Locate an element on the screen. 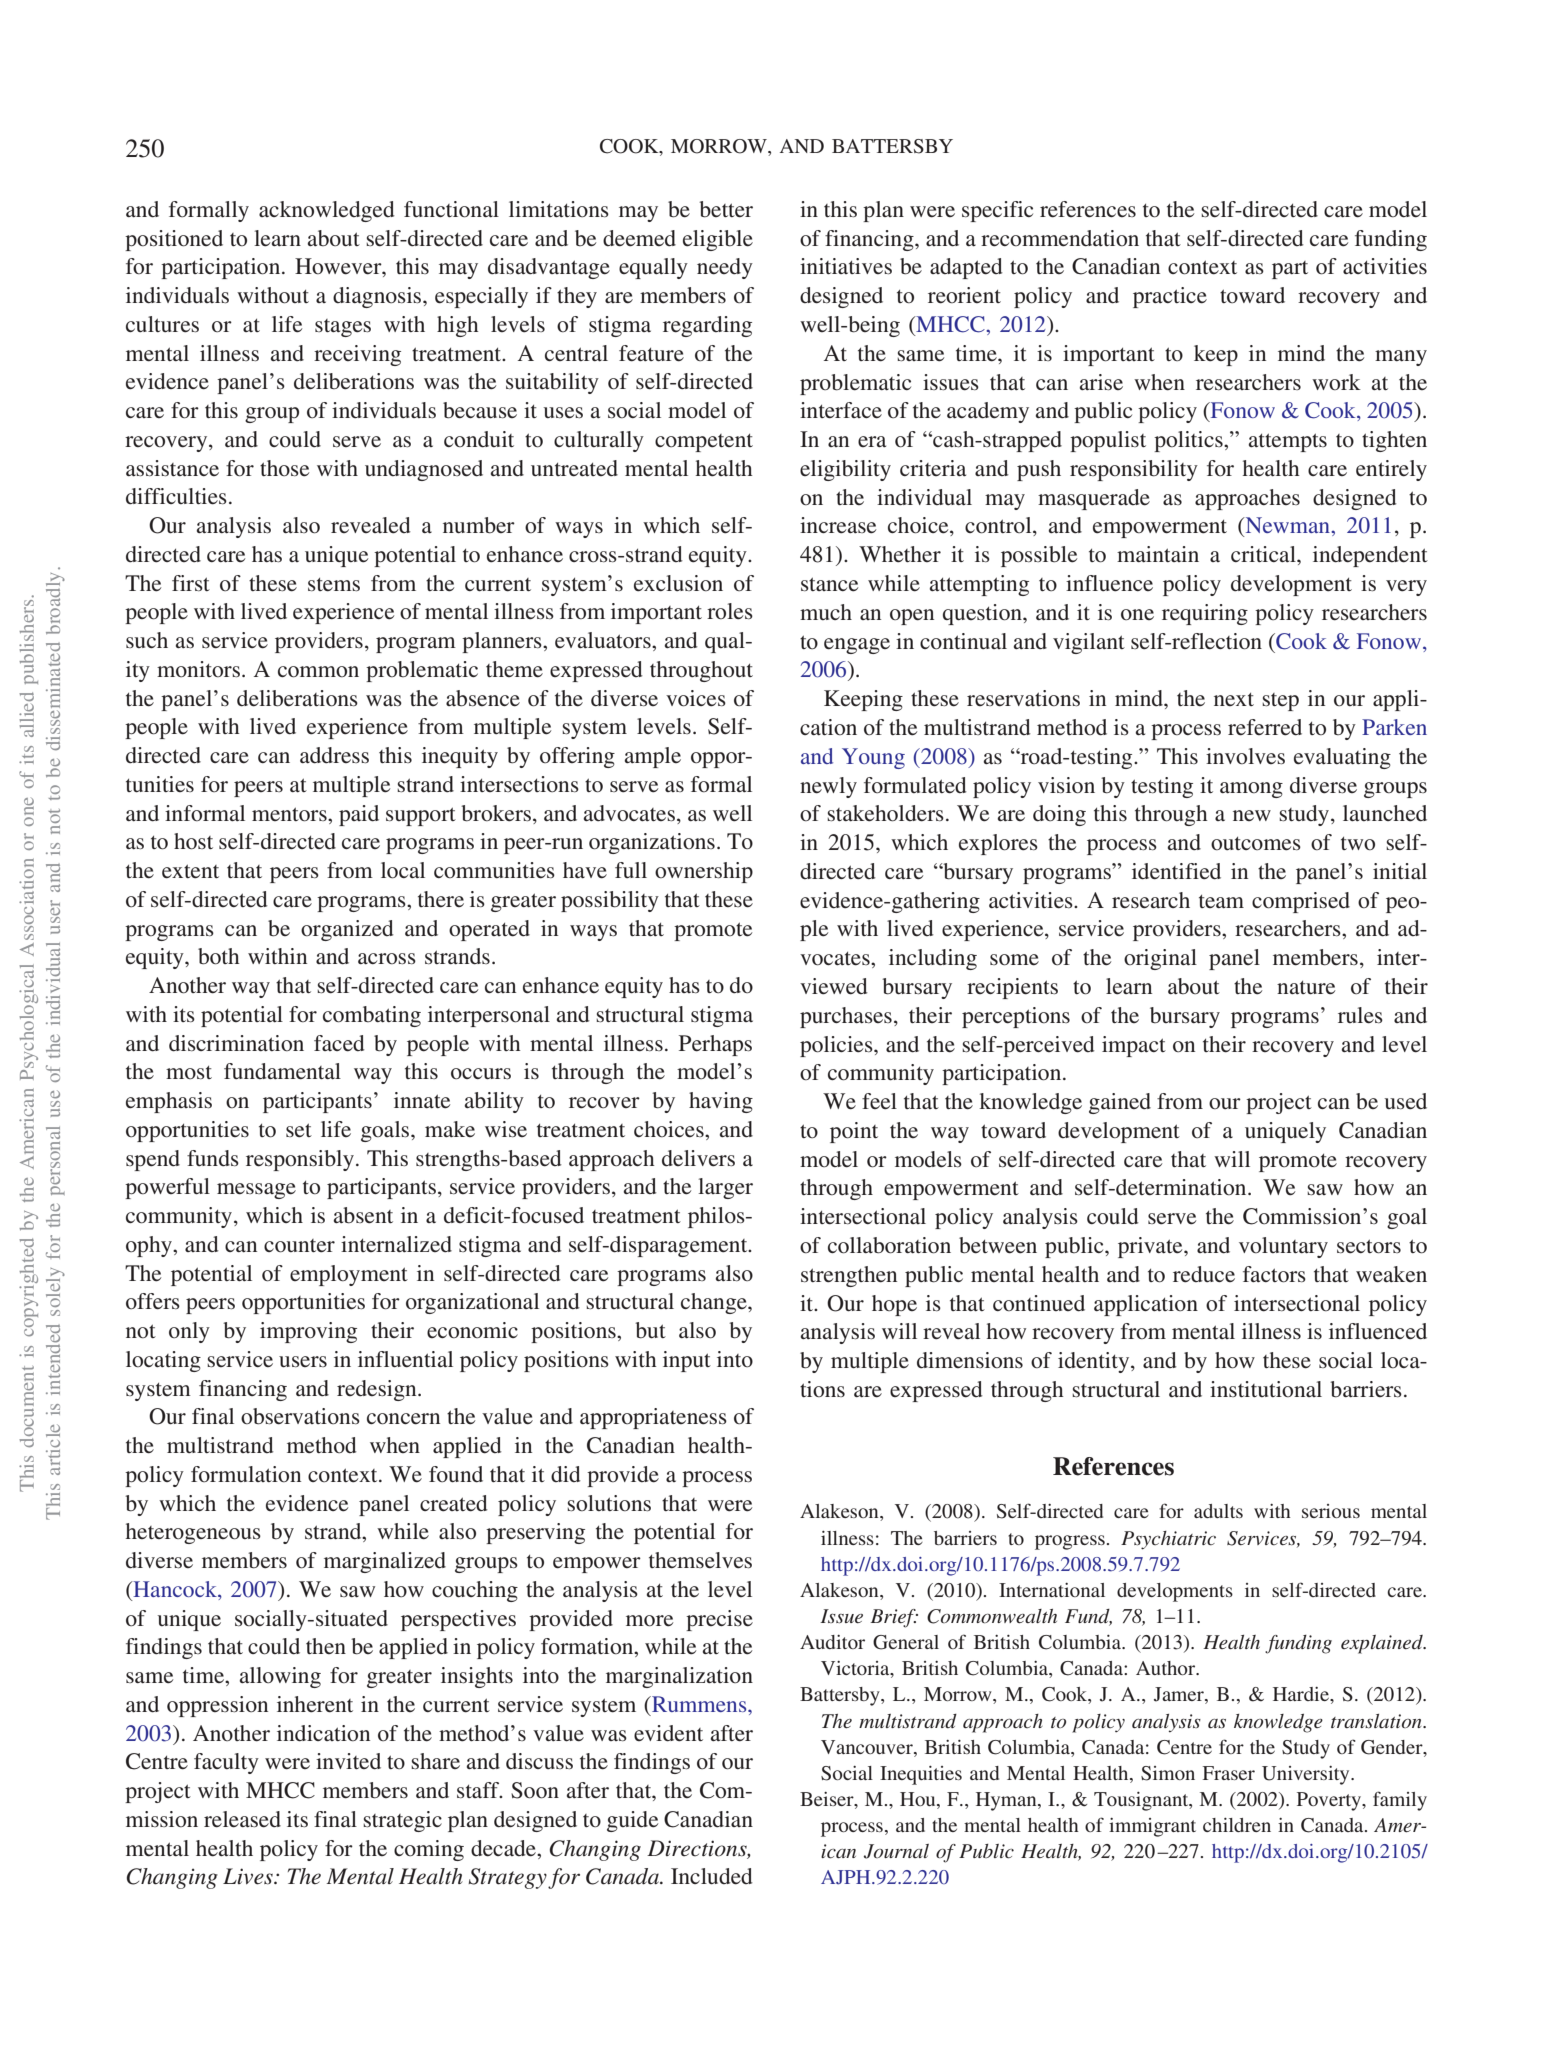 This screenshot has height=2070, width=1553. adults is located at coordinates (1218, 1511).
